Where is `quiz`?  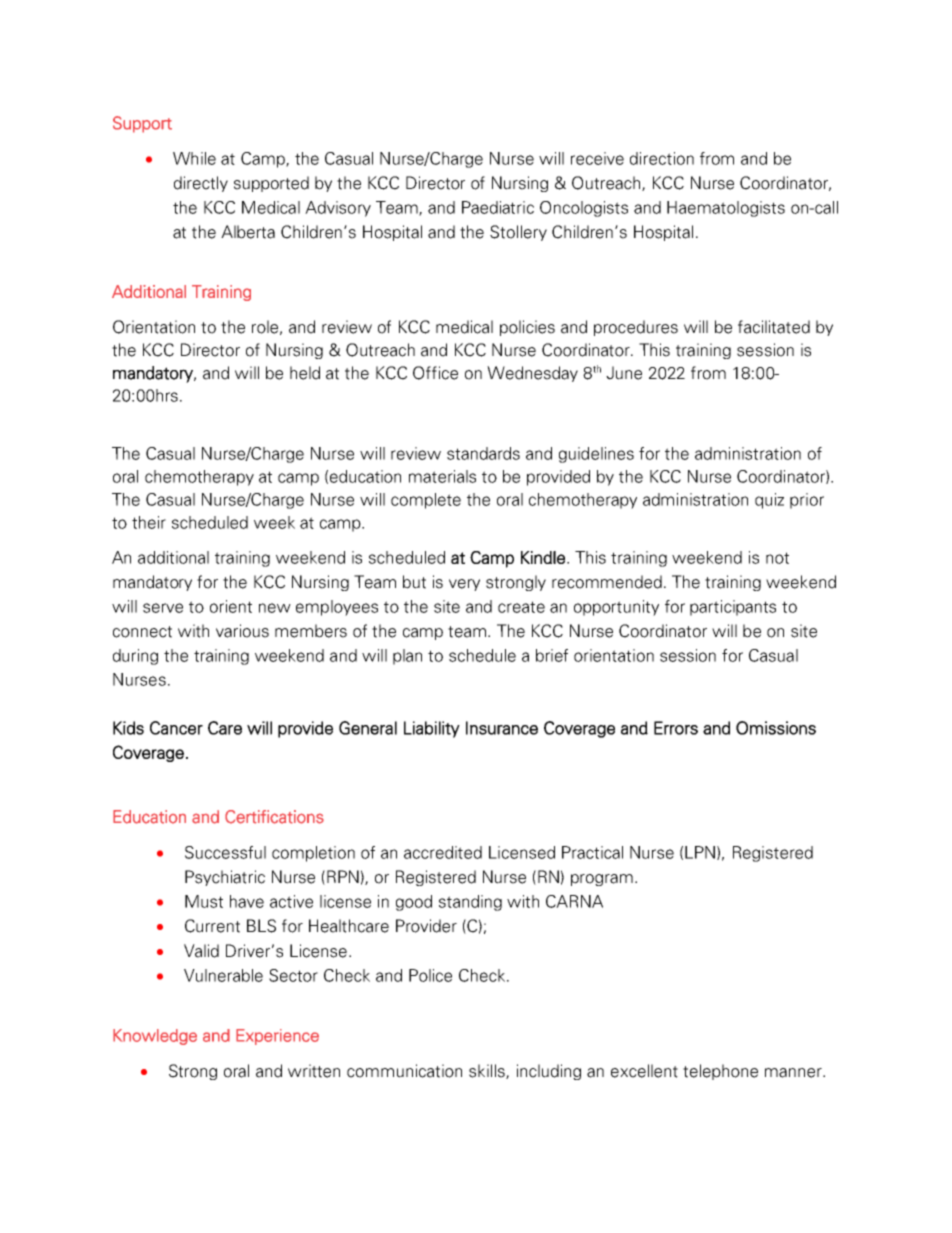
quiz is located at coordinates (769, 501).
